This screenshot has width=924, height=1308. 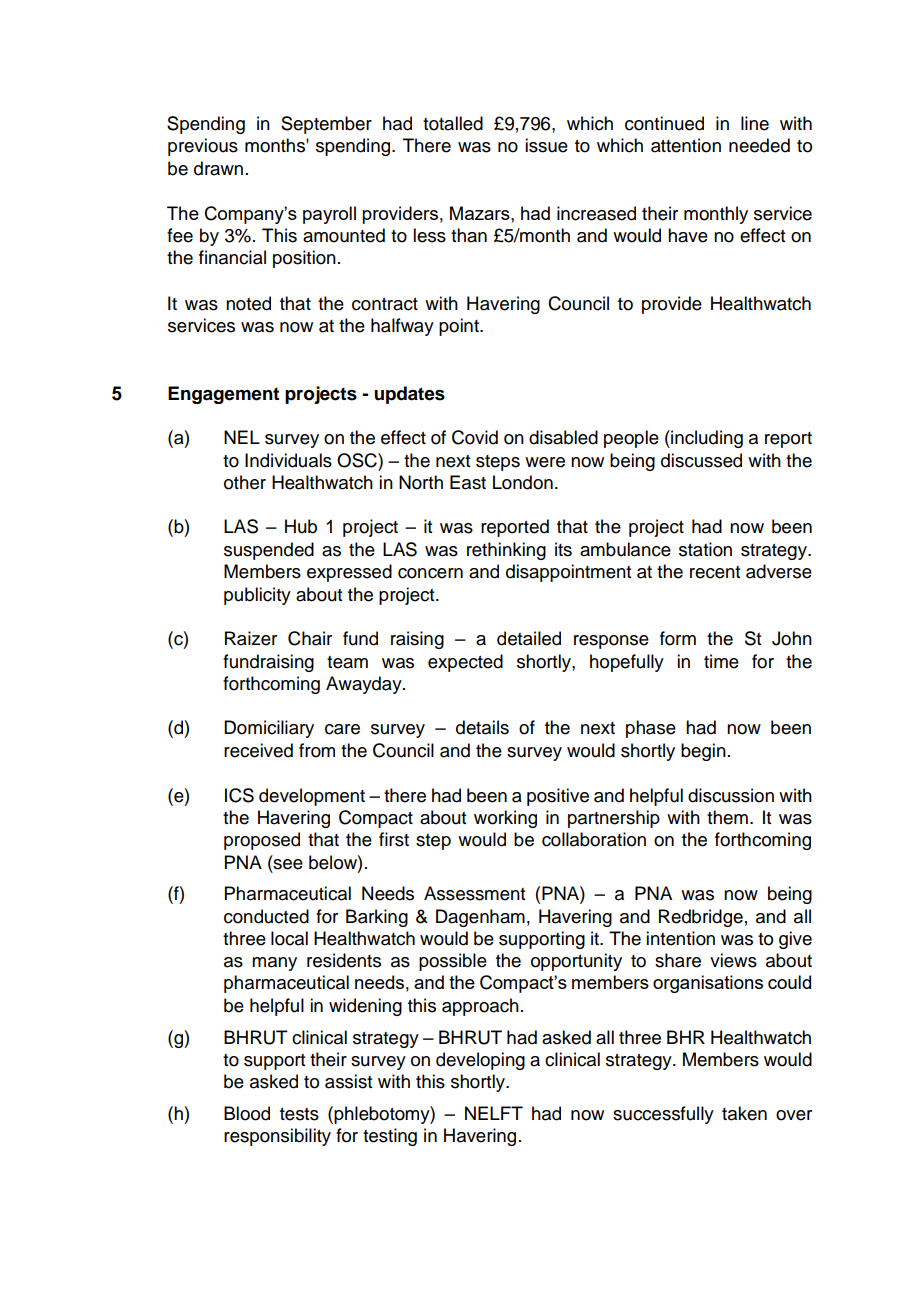 What do you see at coordinates (480, 1061) in the screenshot?
I see `developing` at bounding box center [480, 1061].
